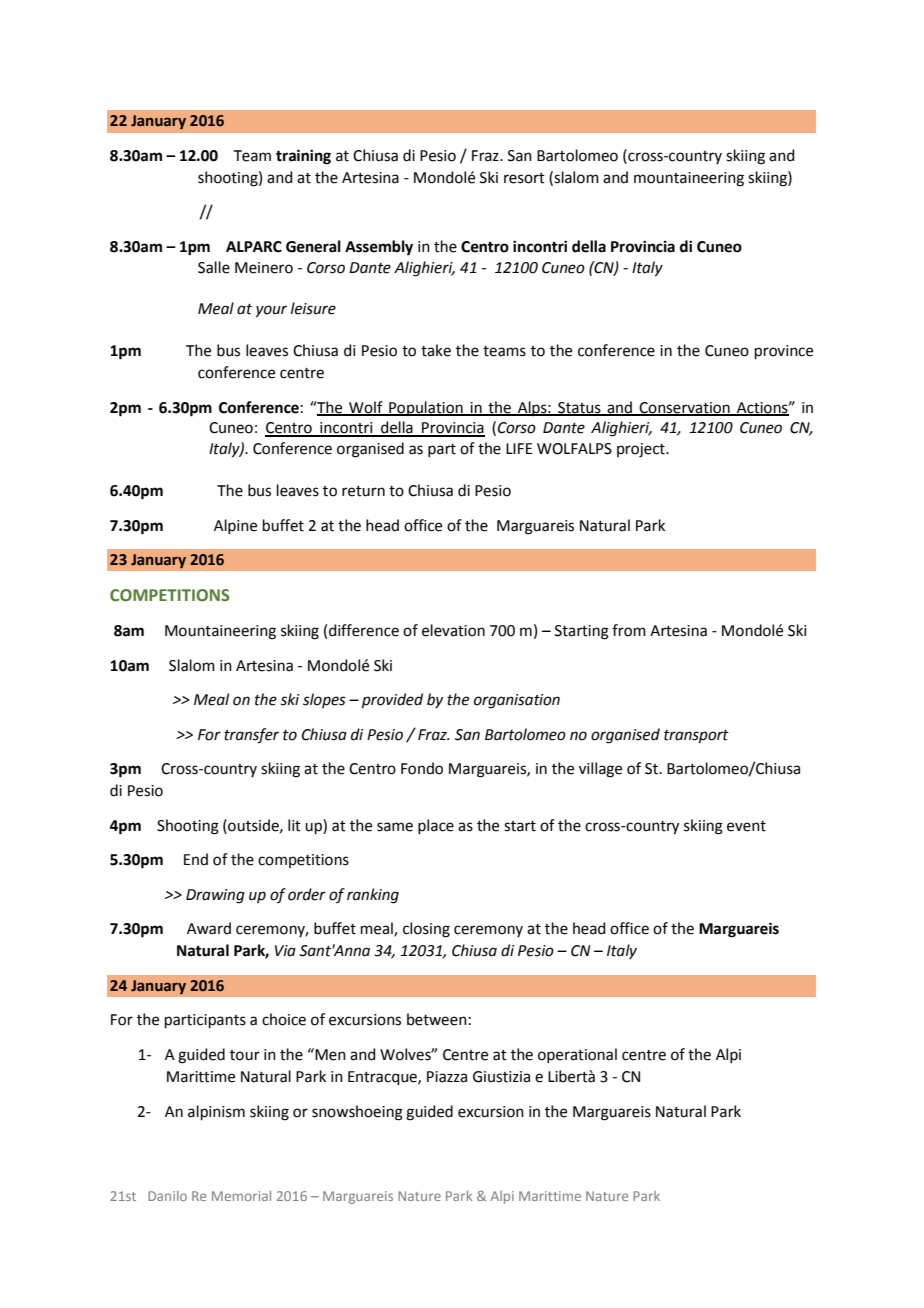 This page has height=1308, width=924. I want to click on province, so click(784, 352).
